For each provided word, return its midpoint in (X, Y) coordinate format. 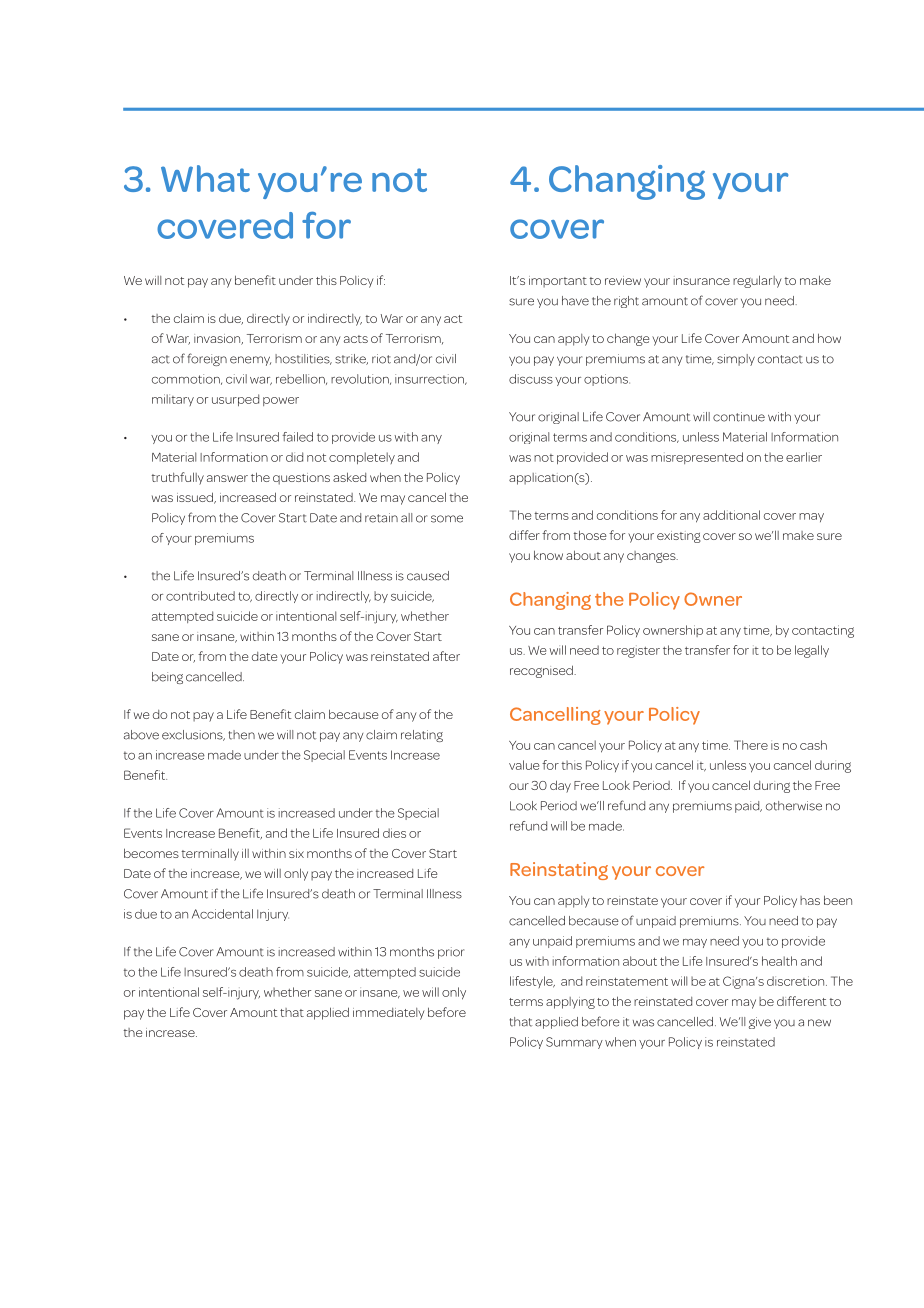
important (558, 282)
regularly (757, 281)
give (760, 1023)
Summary (574, 1043)
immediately (389, 1014)
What (205, 178)
